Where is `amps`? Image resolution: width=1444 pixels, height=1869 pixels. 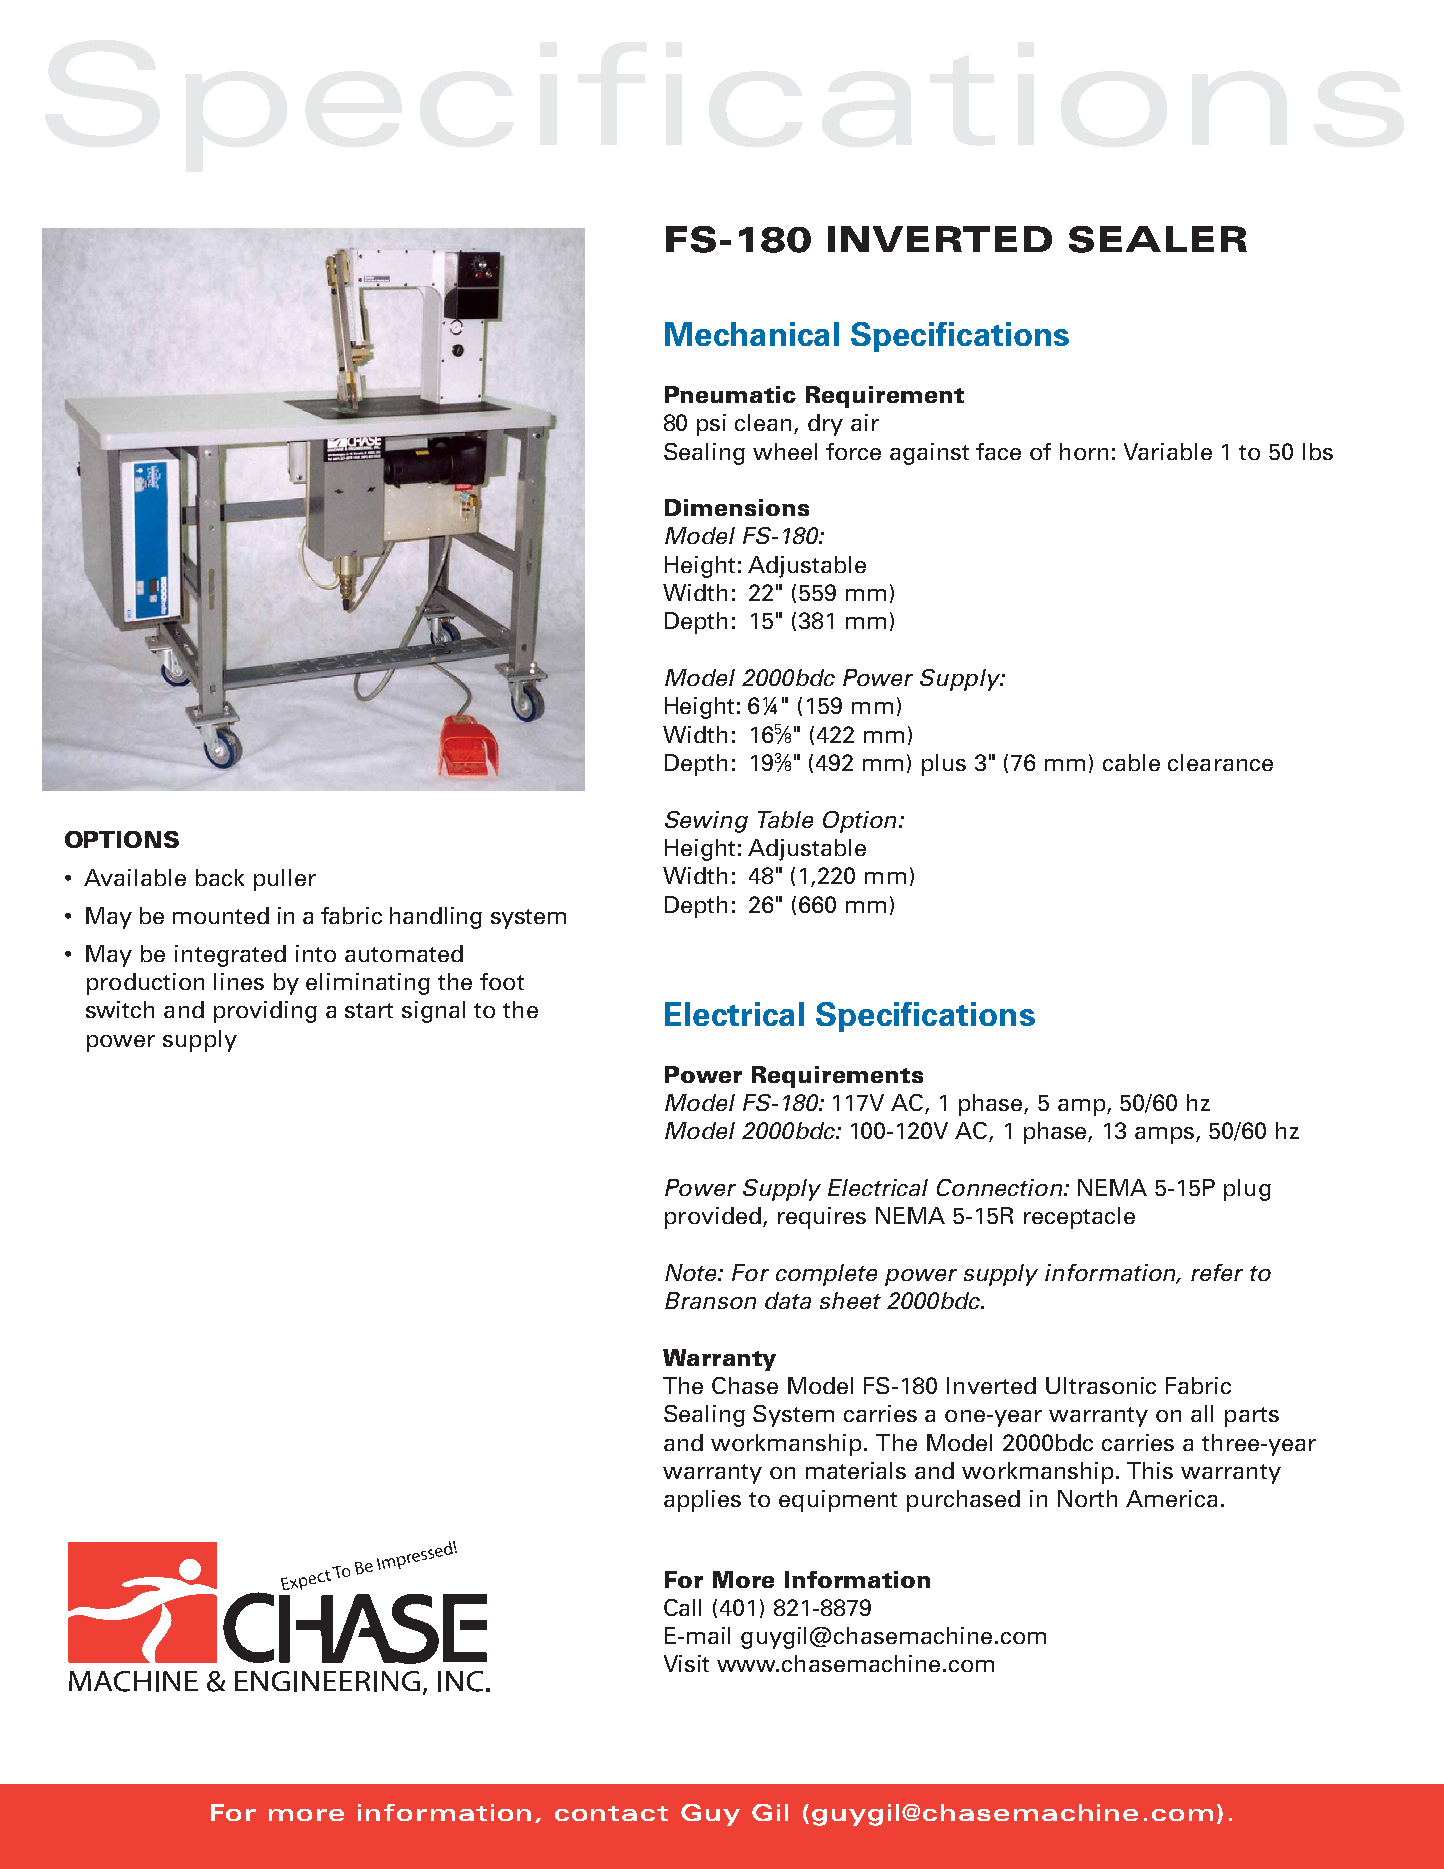
amps is located at coordinates (1166, 1135).
